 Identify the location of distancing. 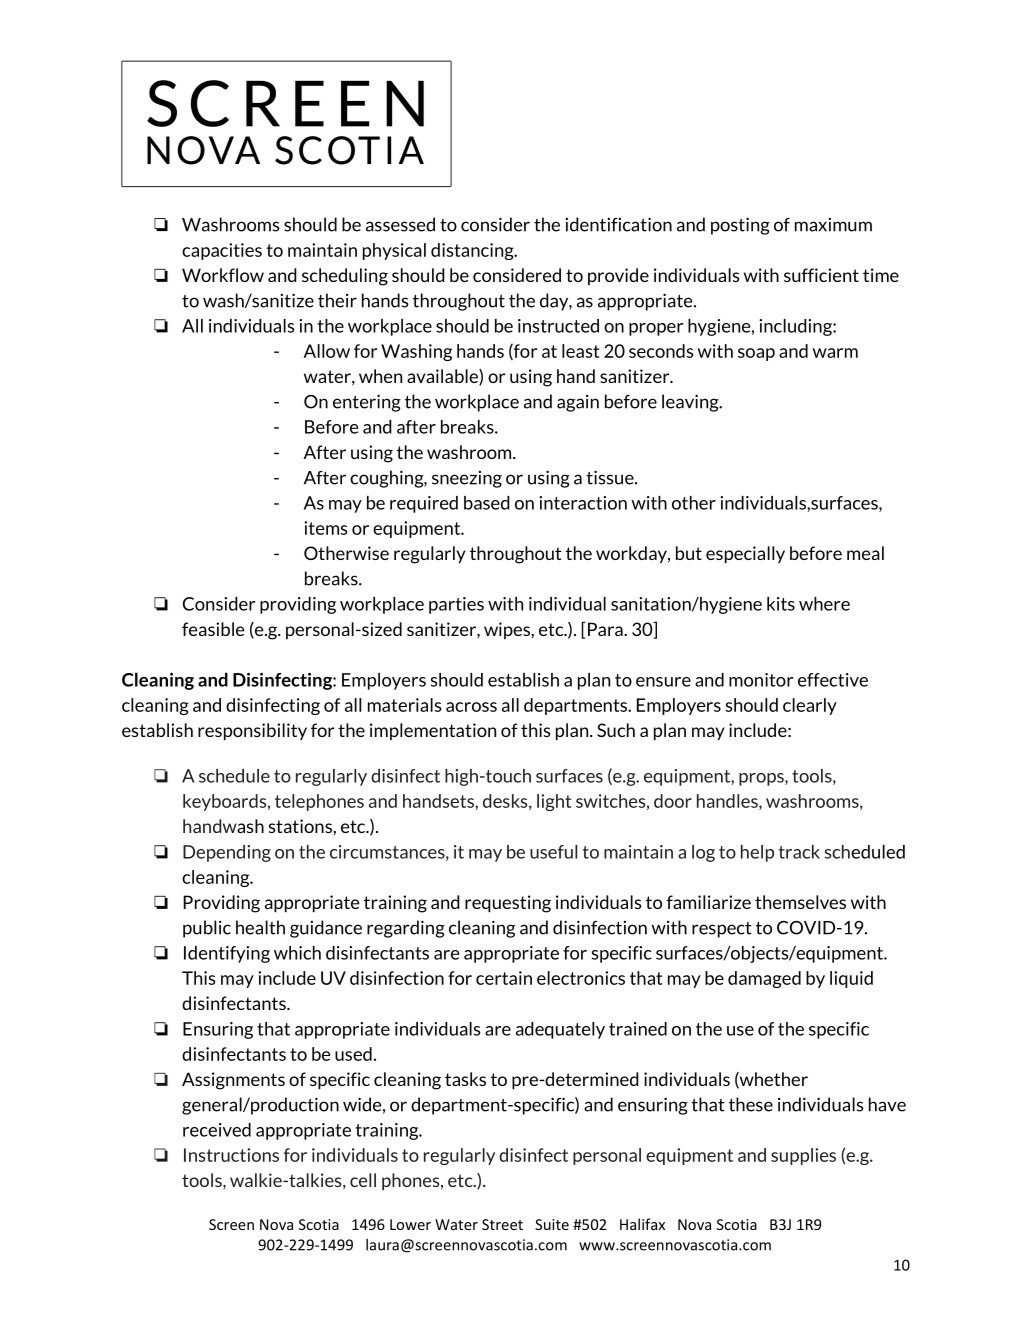
(473, 251).
